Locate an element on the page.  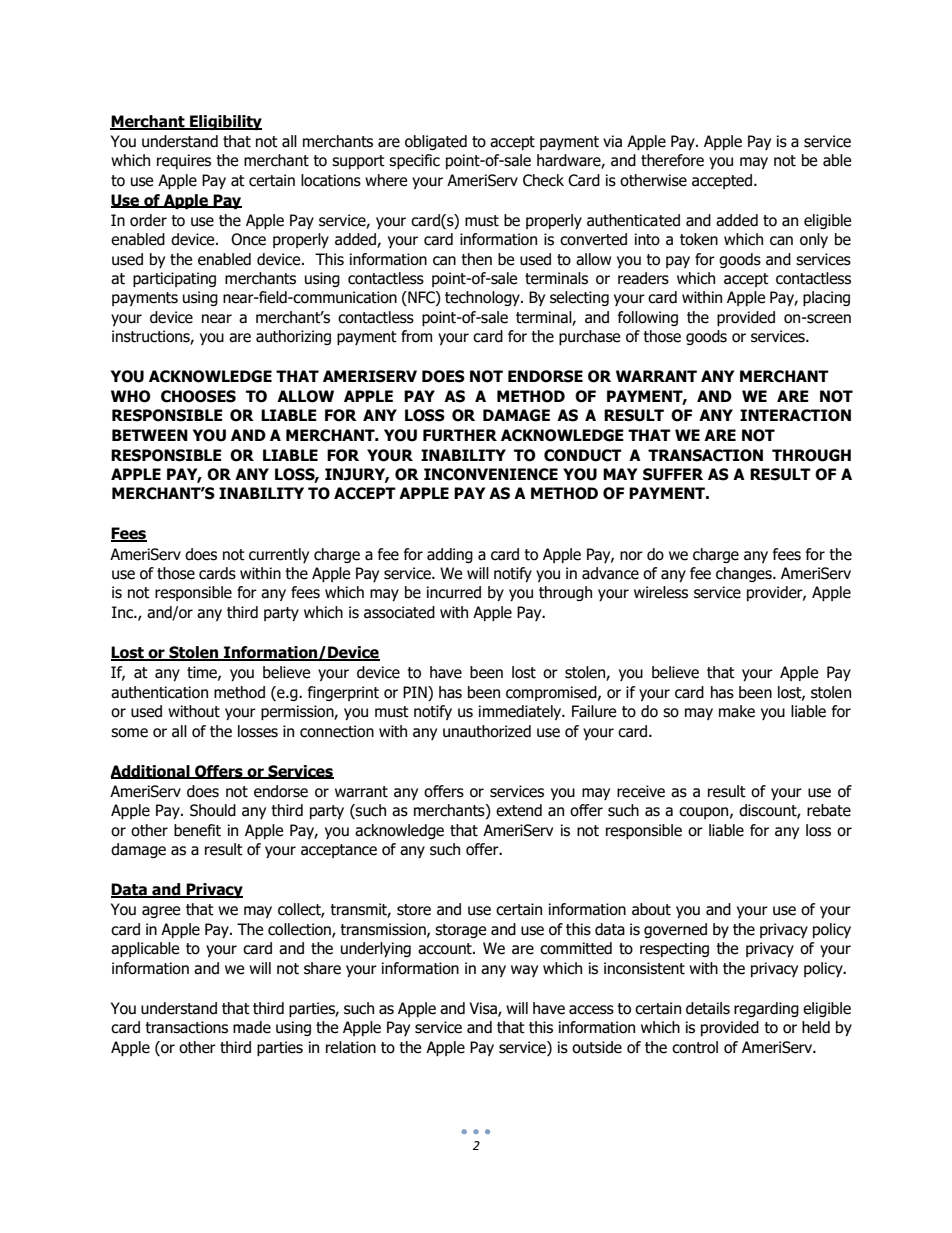
obligated is located at coordinates (436, 142).
